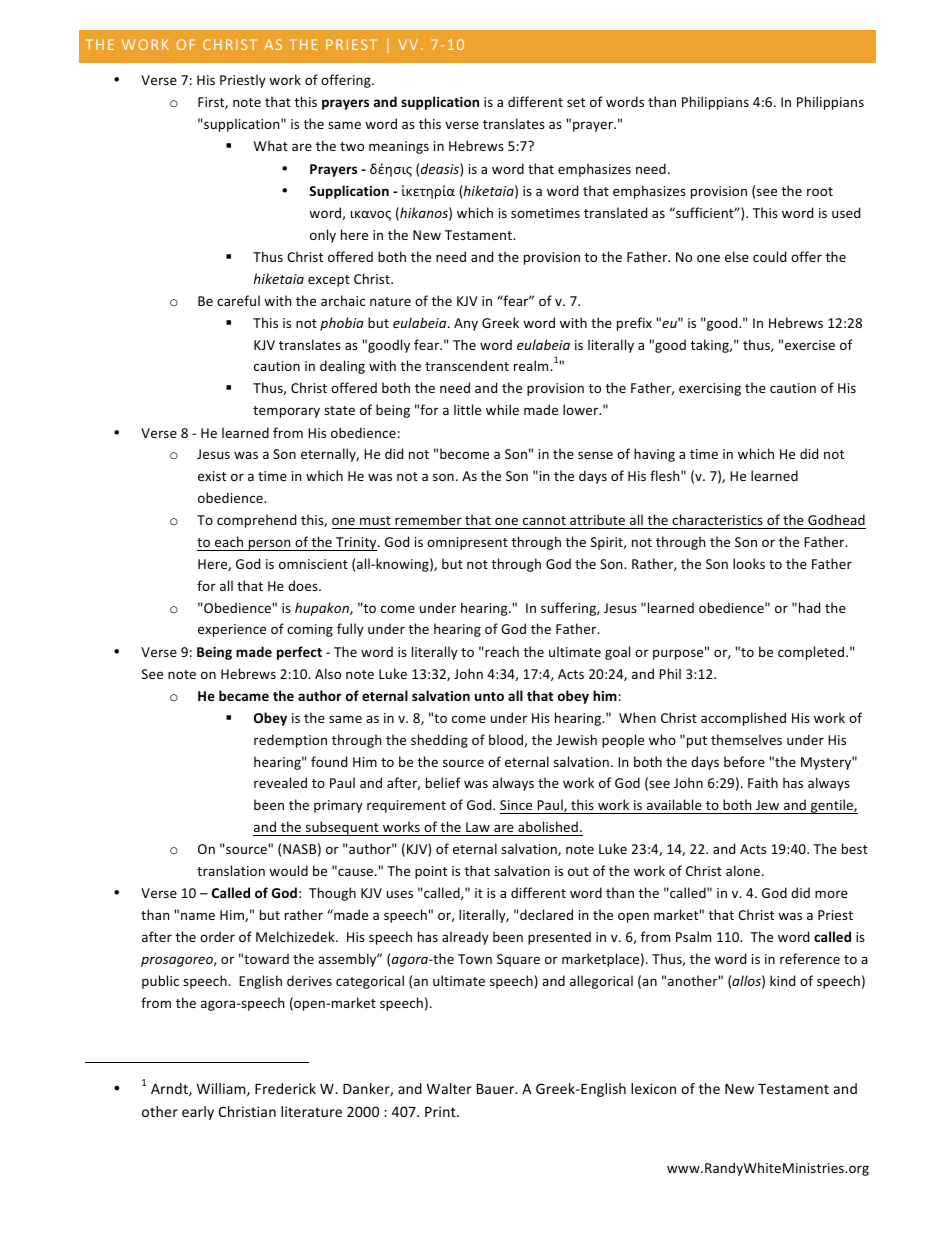  I want to click on omnipresent, so click(467, 543).
